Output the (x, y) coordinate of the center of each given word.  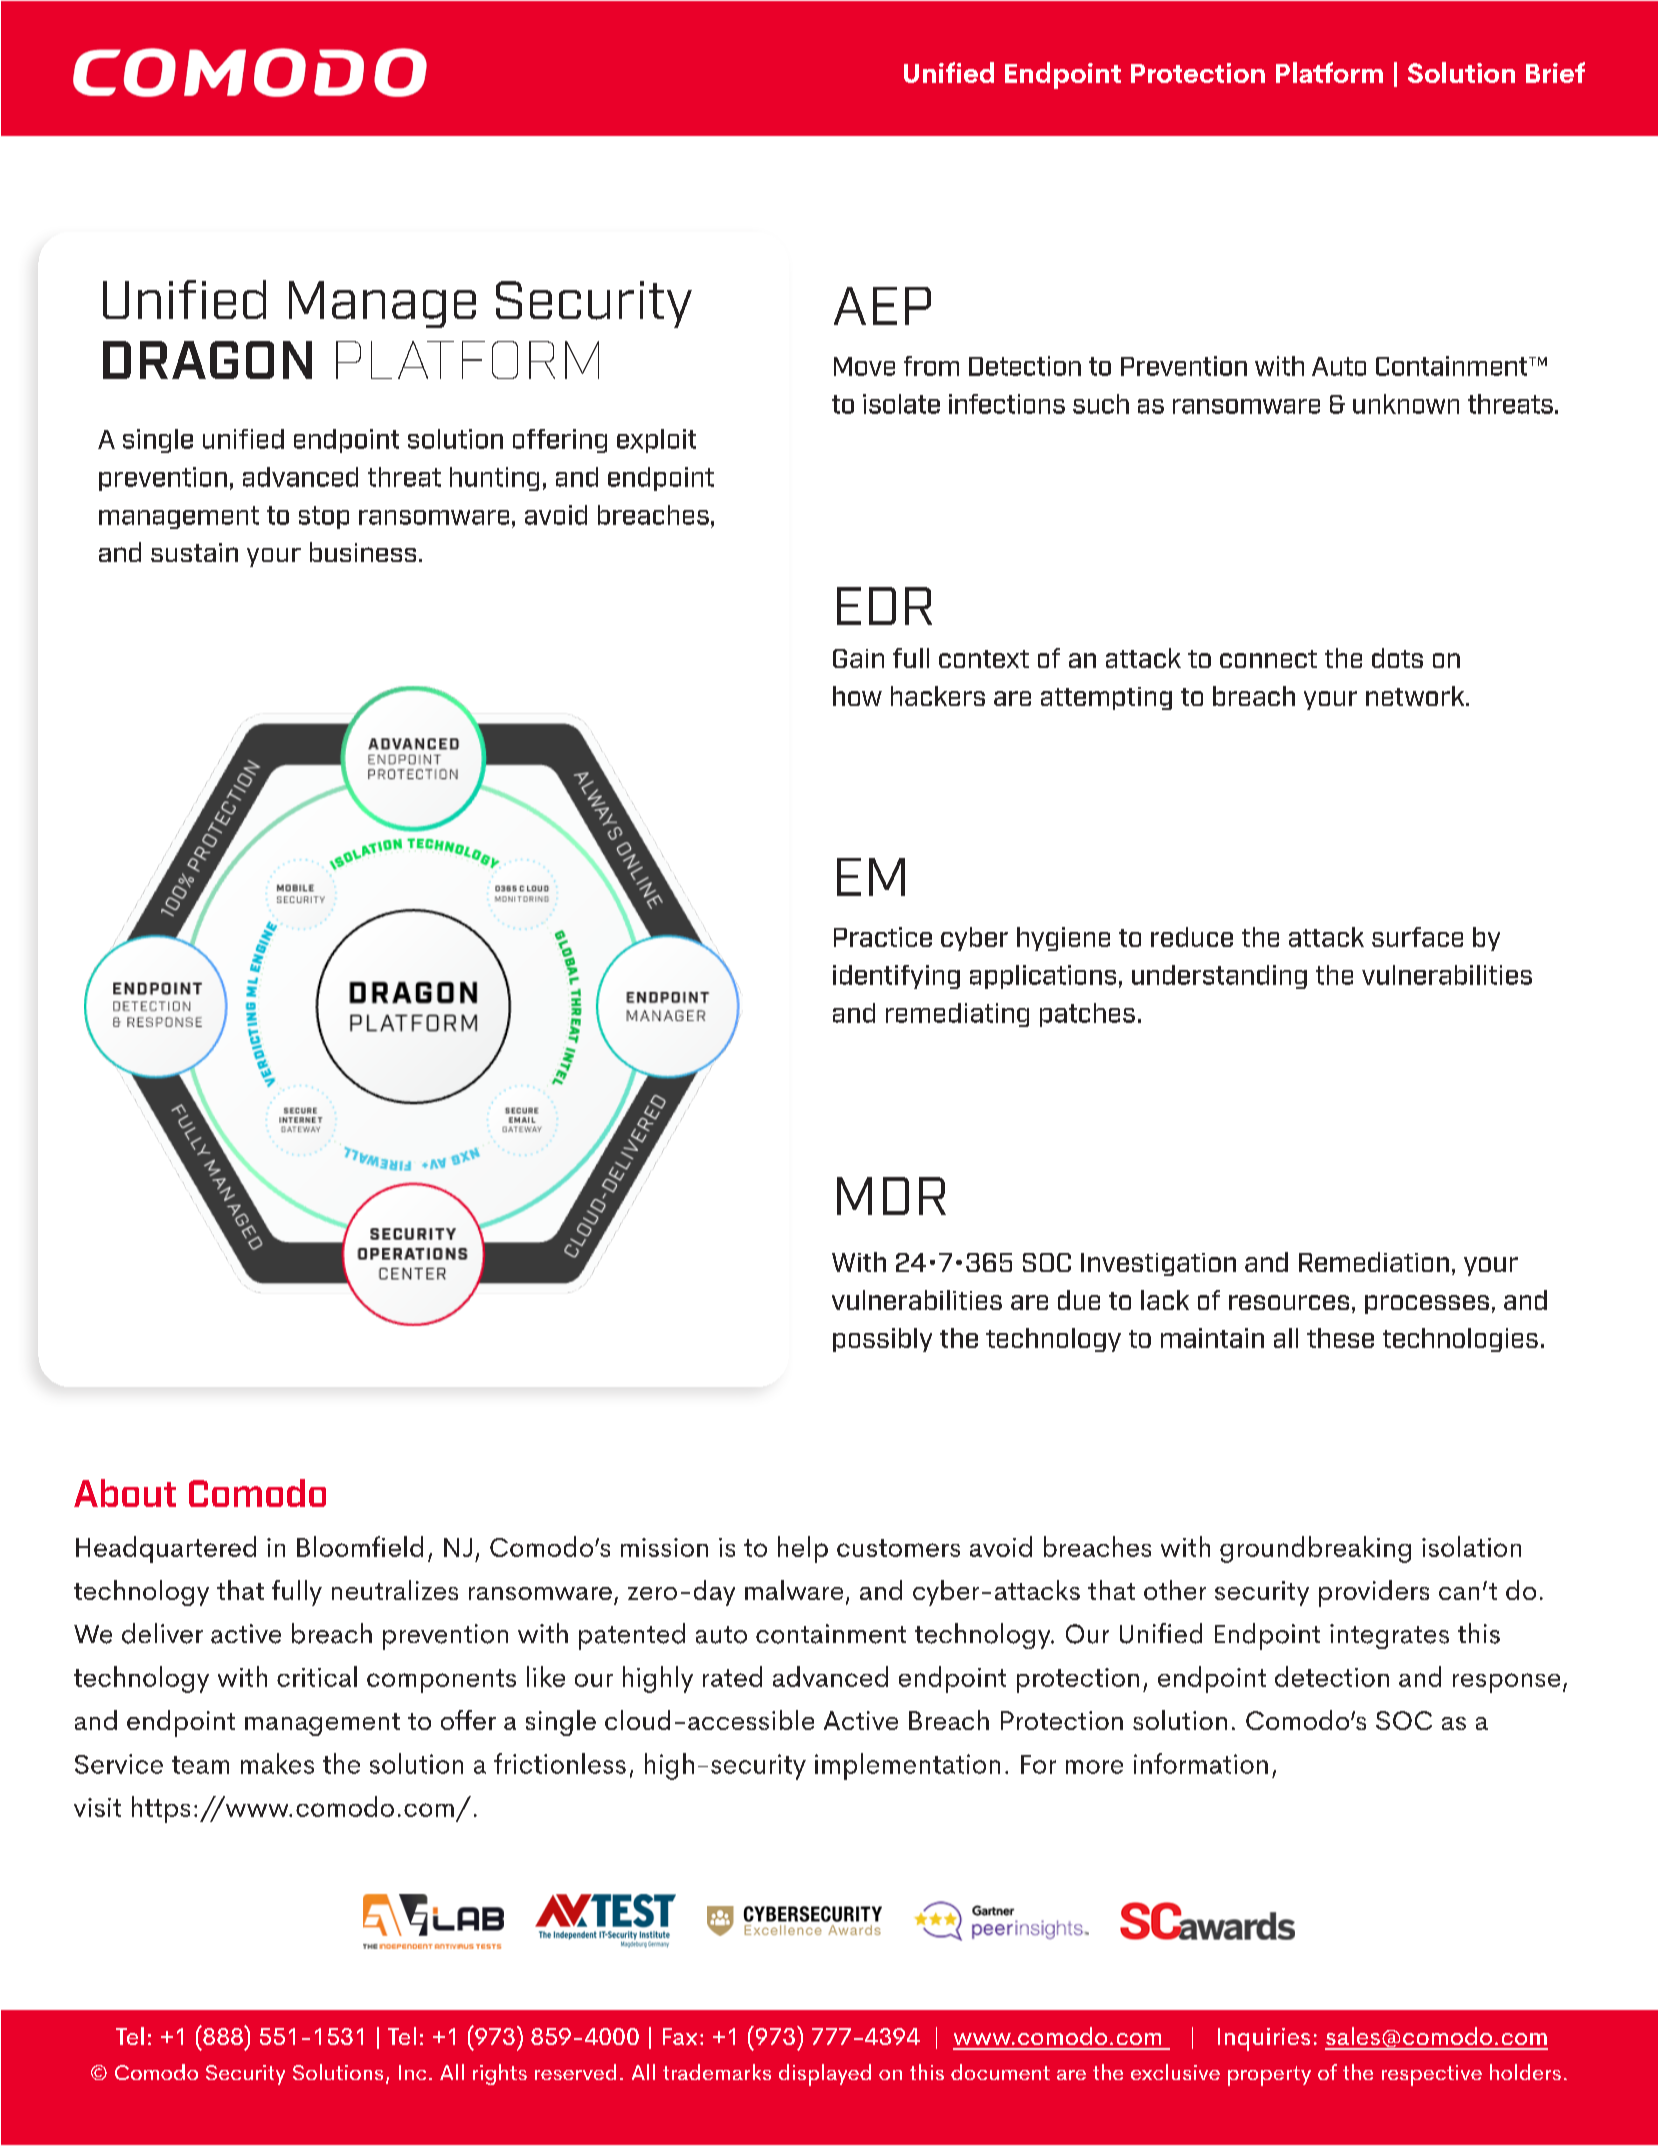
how (857, 696)
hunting (494, 479)
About (125, 1493)
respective (1432, 2075)
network (1416, 696)
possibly (882, 1340)
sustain (194, 552)
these (1340, 1338)
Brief (1555, 72)
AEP (882, 306)
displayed (825, 2075)
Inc (412, 2072)
